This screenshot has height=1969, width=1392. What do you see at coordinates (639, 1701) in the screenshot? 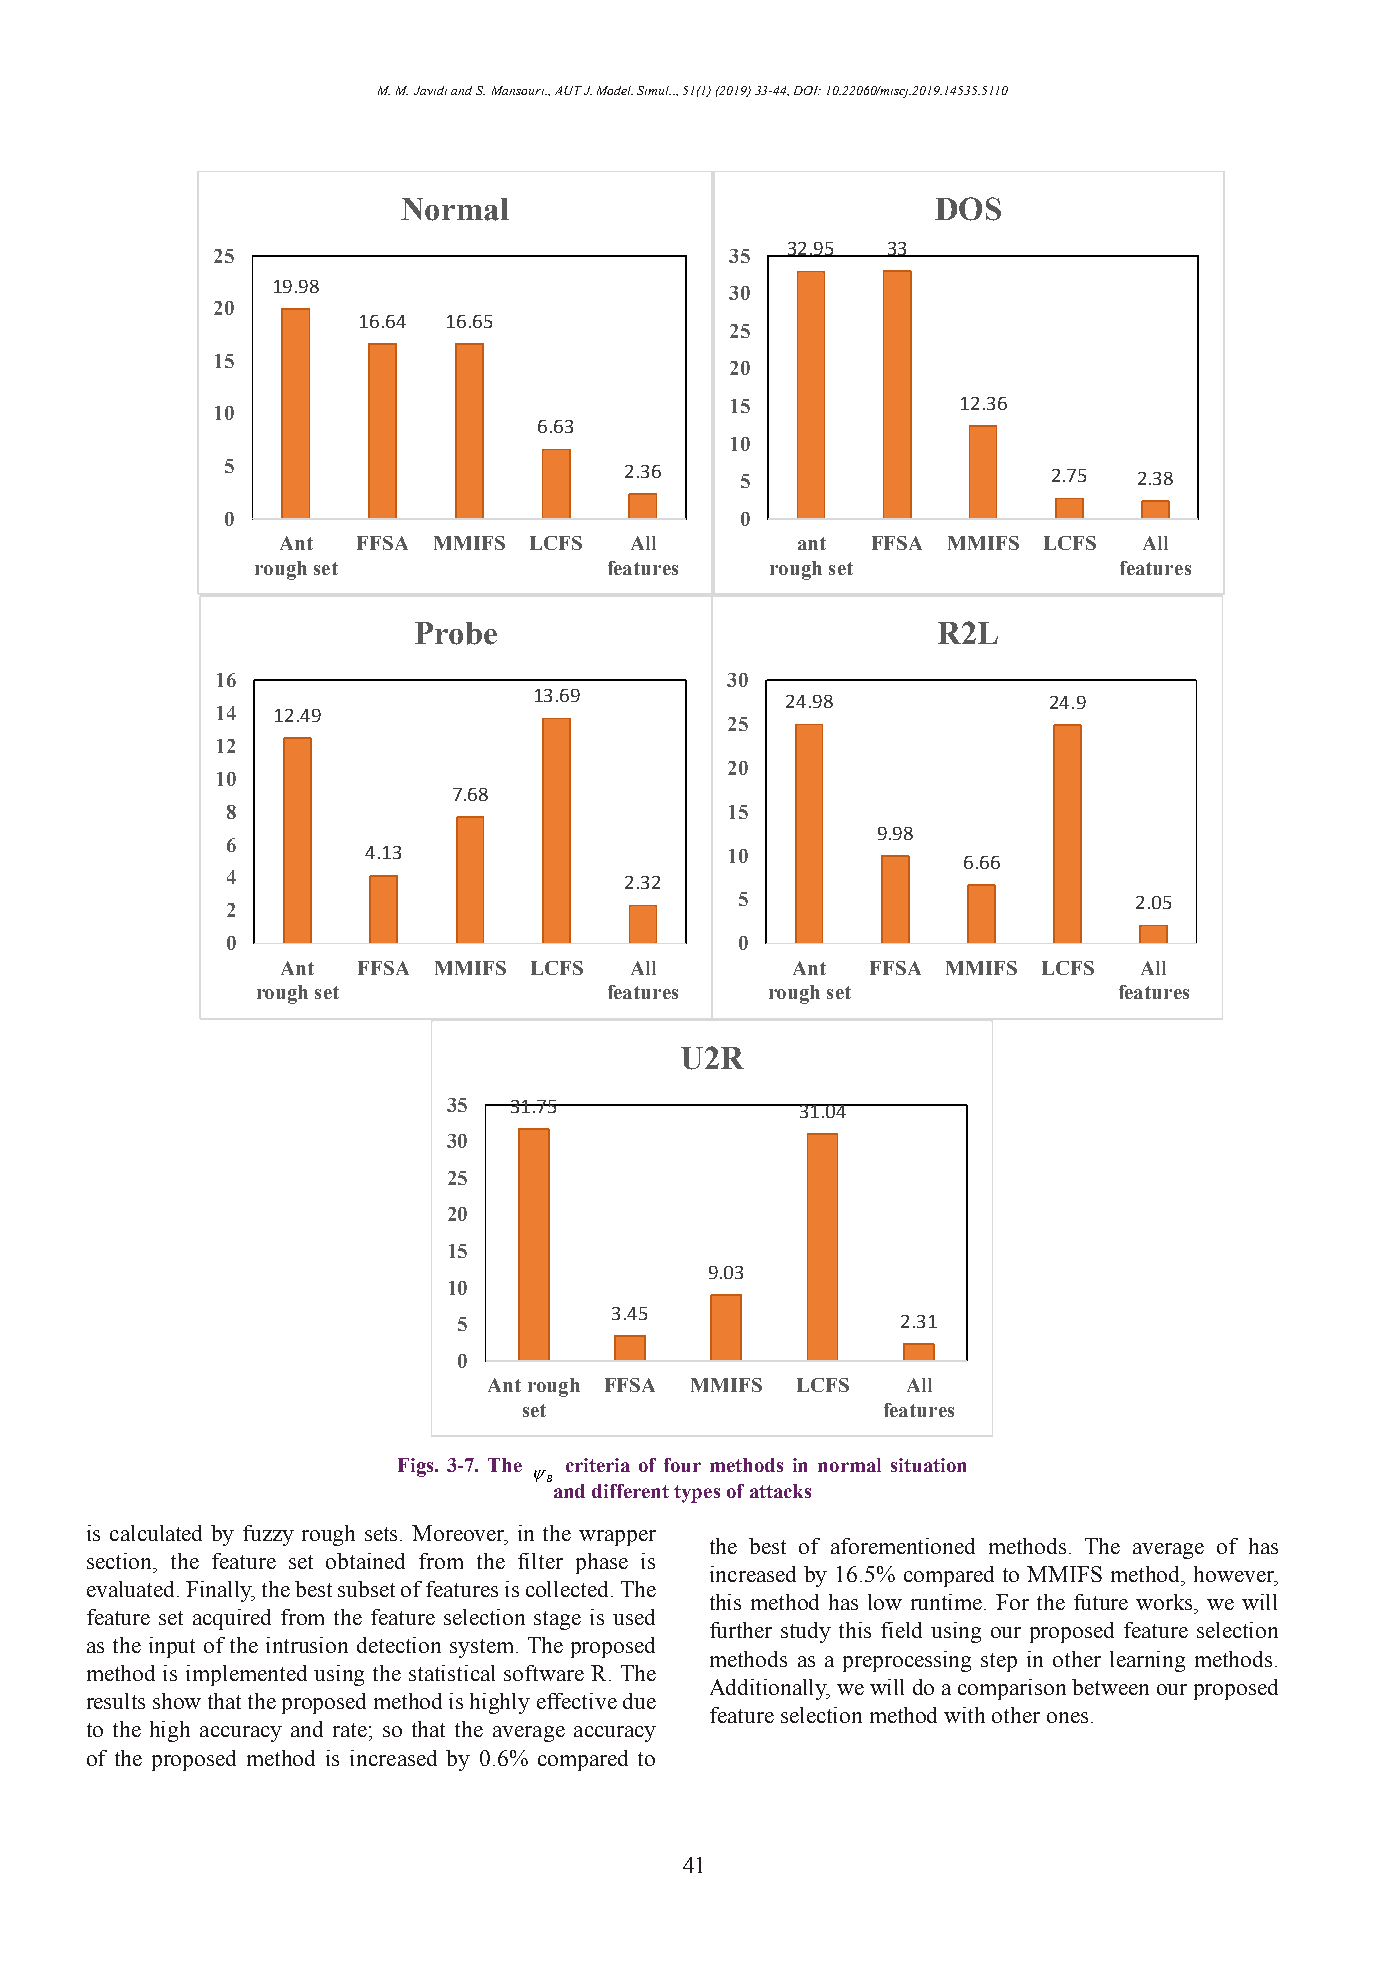
I see `due` at bounding box center [639, 1701].
